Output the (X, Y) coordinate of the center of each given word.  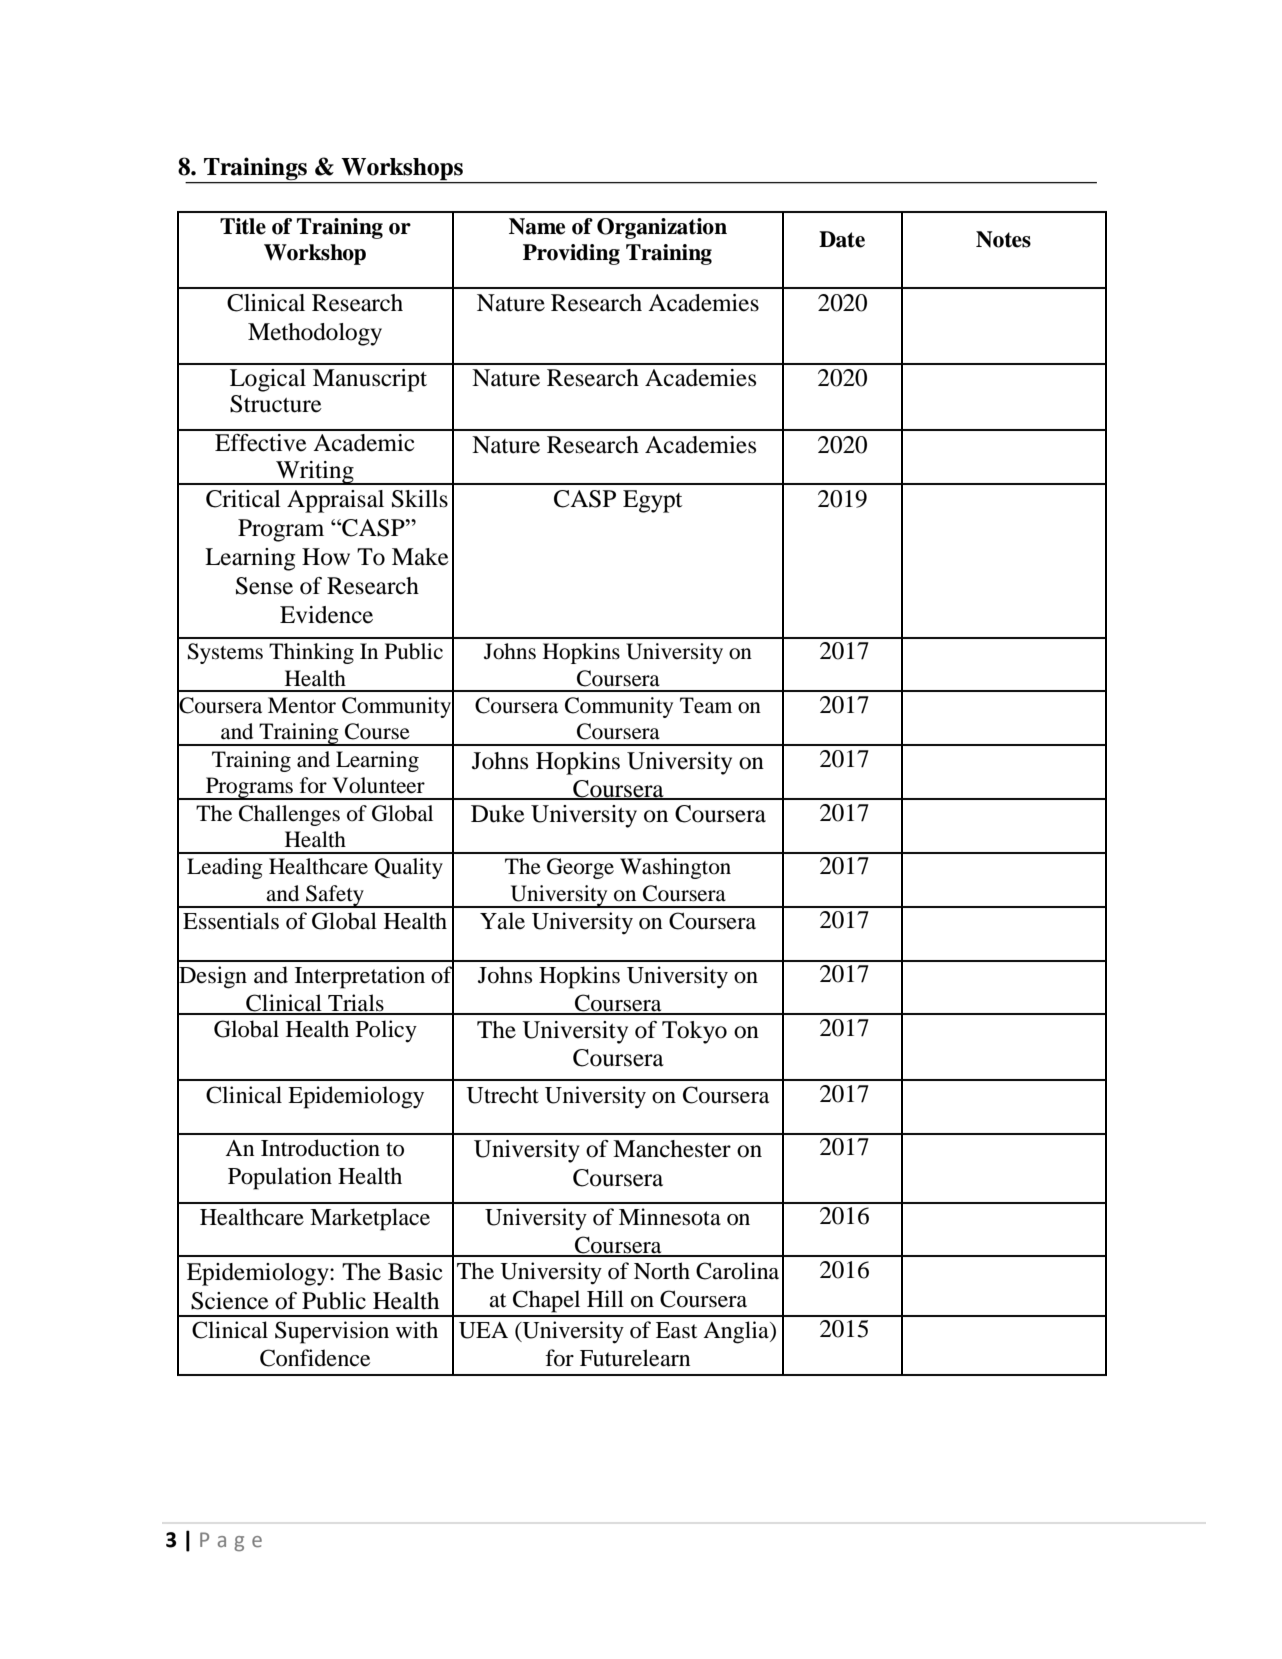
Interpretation (360, 977)
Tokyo (694, 1032)
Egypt (653, 501)
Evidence (326, 615)
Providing (571, 254)
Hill (605, 1298)
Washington (675, 868)
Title (243, 226)
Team (706, 705)
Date (842, 239)
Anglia (737, 1332)
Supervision (332, 1332)
